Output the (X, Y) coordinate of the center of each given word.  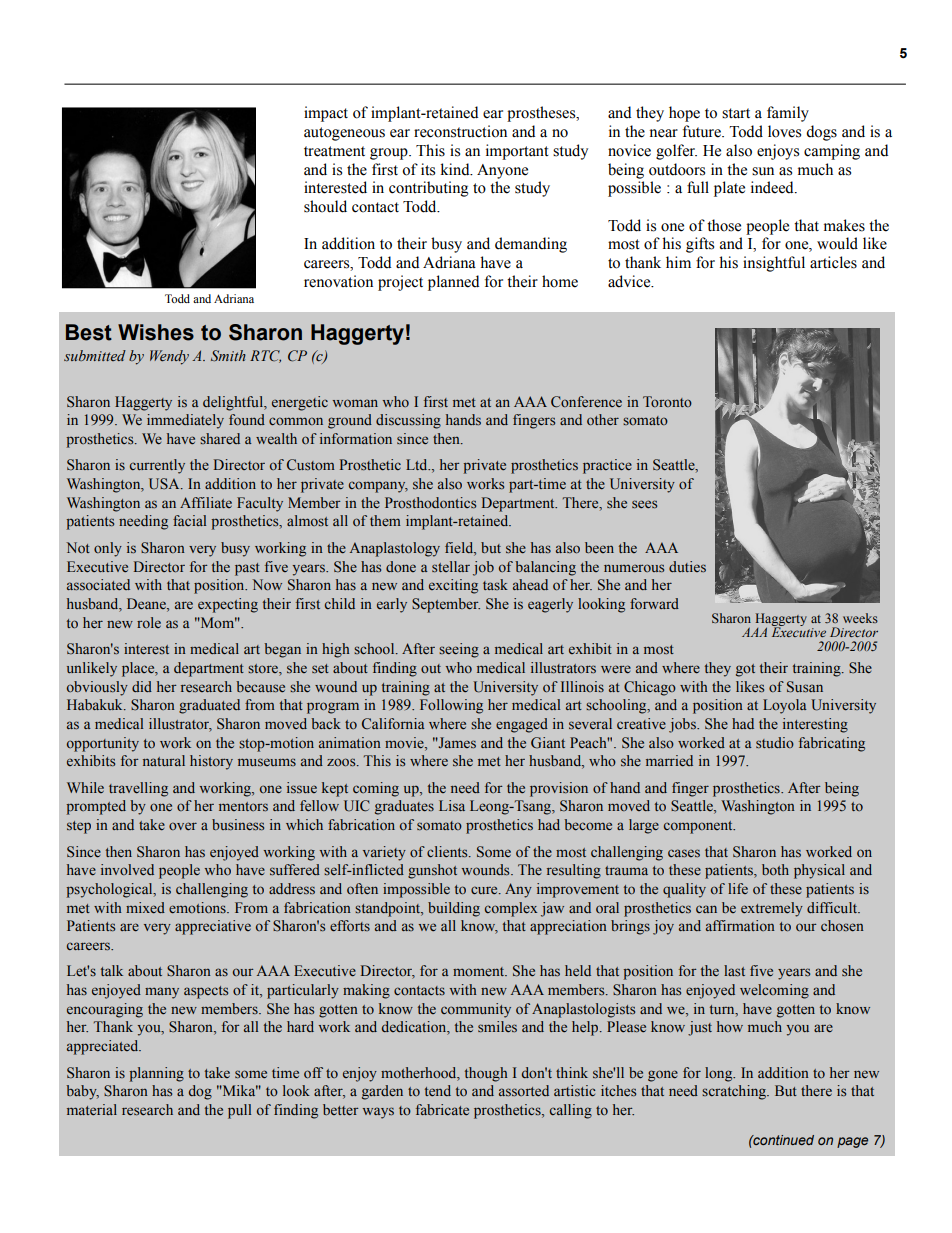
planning (156, 1074)
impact (326, 114)
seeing (459, 650)
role (149, 622)
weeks (860, 618)
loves (784, 131)
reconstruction (460, 131)
